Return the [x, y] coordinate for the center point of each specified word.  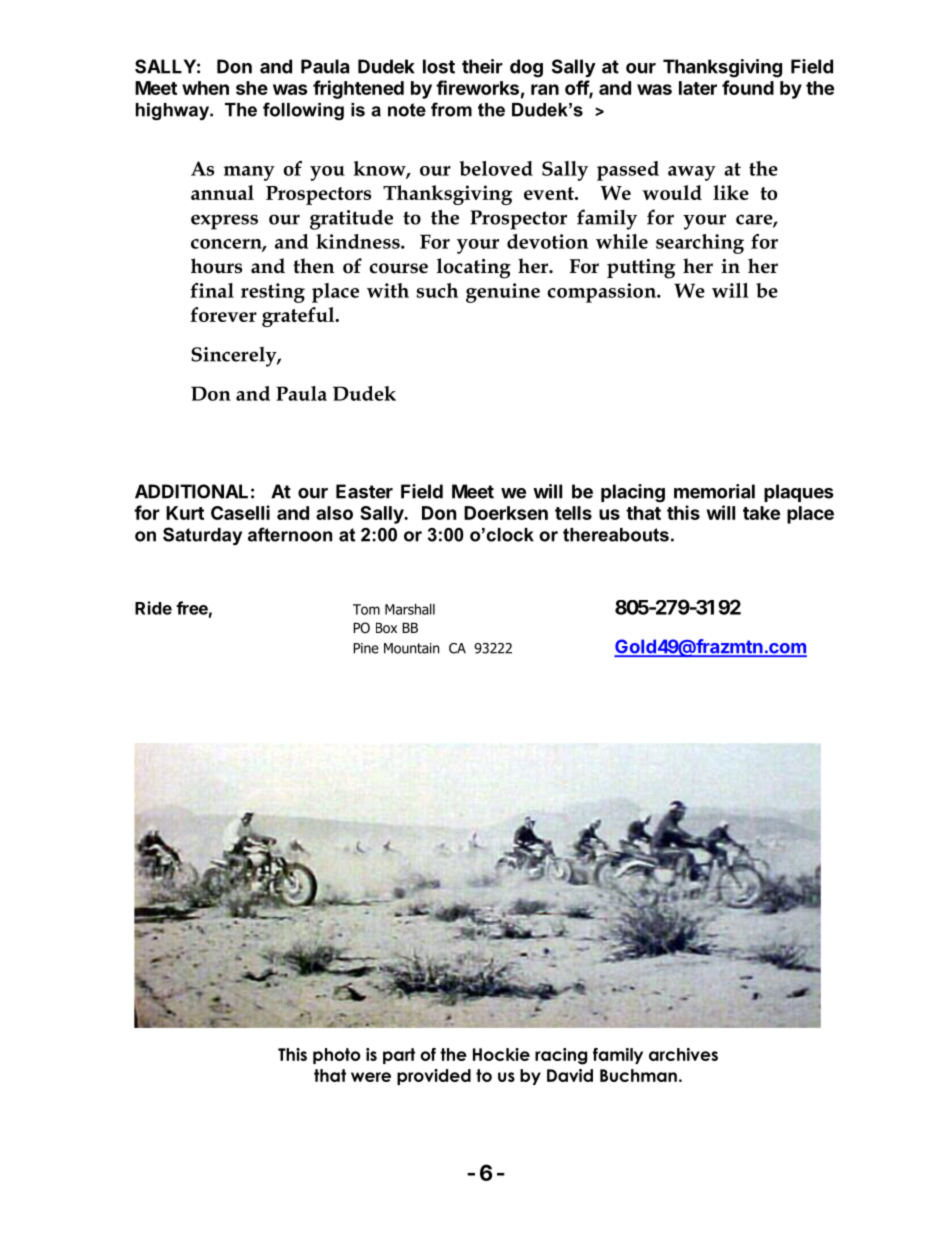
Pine [366, 648]
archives [683, 1054]
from [451, 109]
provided [434, 1077]
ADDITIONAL [191, 491]
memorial [714, 491]
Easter [364, 491]
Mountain [411, 648]
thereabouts [616, 535]
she [252, 88]
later [698, 88]
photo [337, 1056]
